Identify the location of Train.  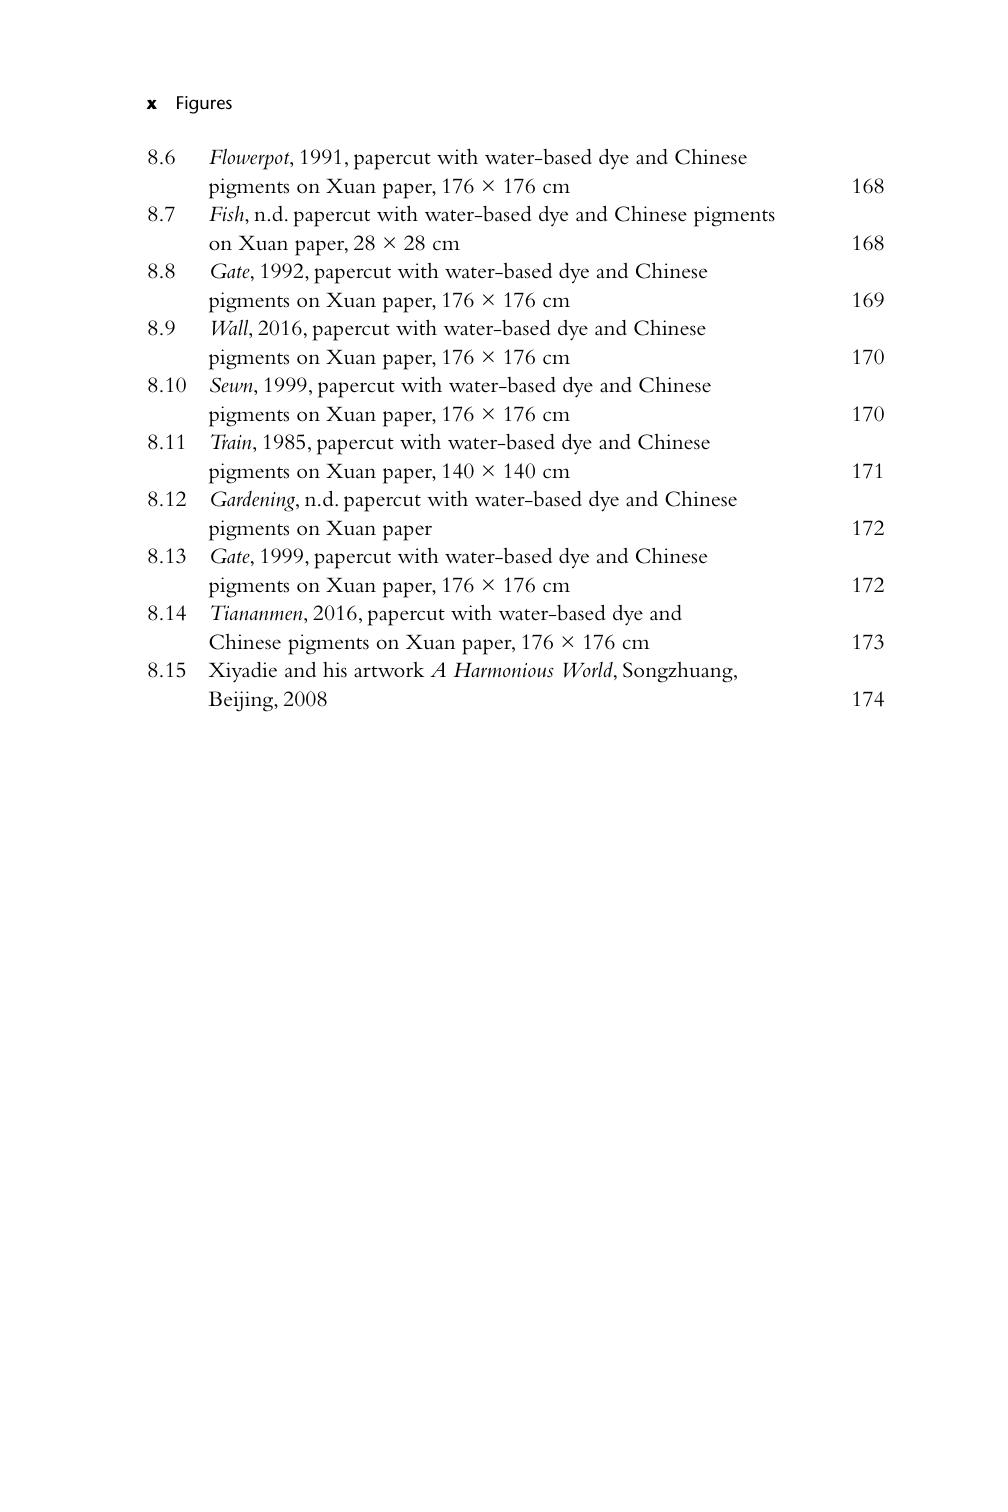
(232, 442).
